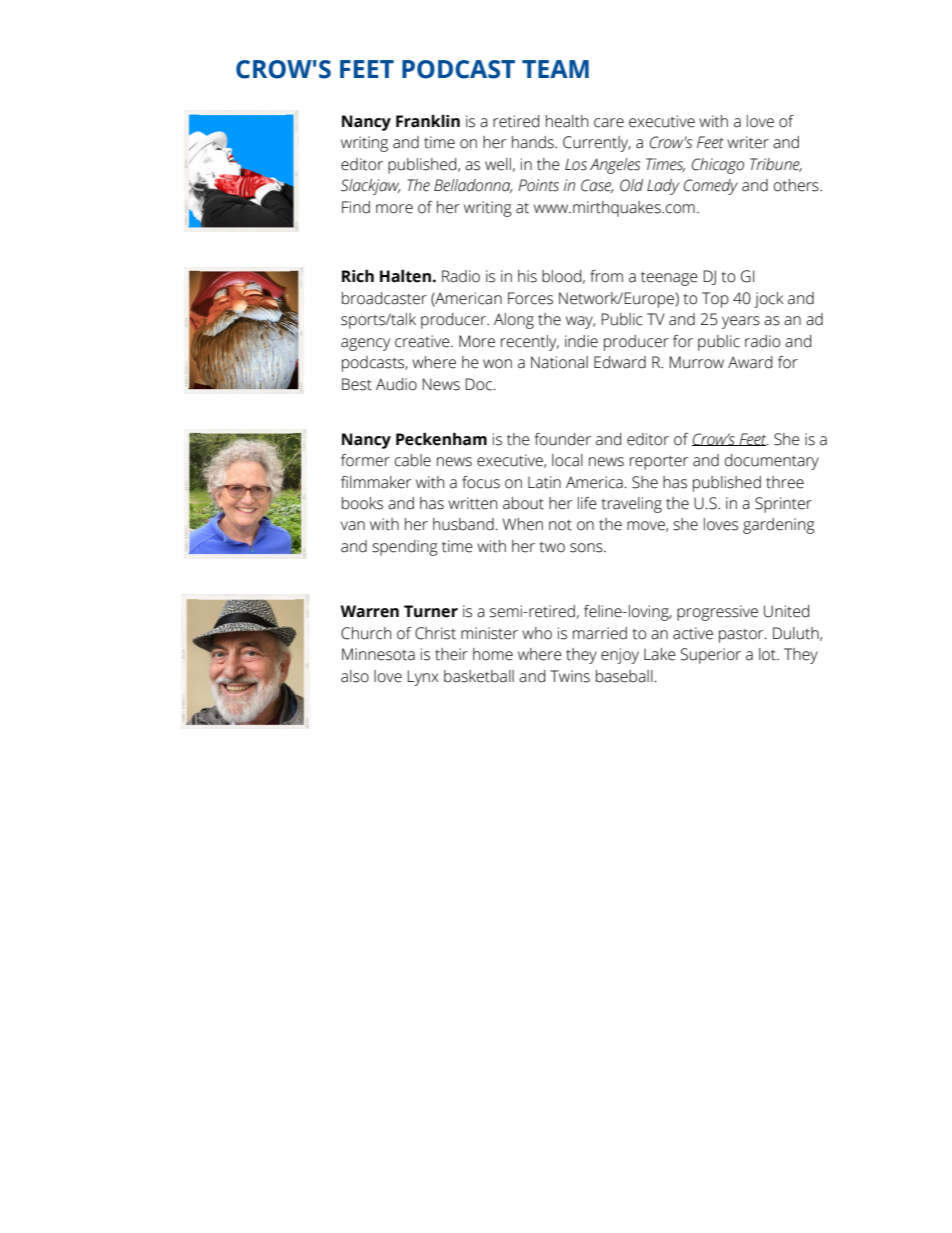  What do you see at coordinates (396, 384) in the screenshot?
I see `Audio` at bounding box center [396, 384].
